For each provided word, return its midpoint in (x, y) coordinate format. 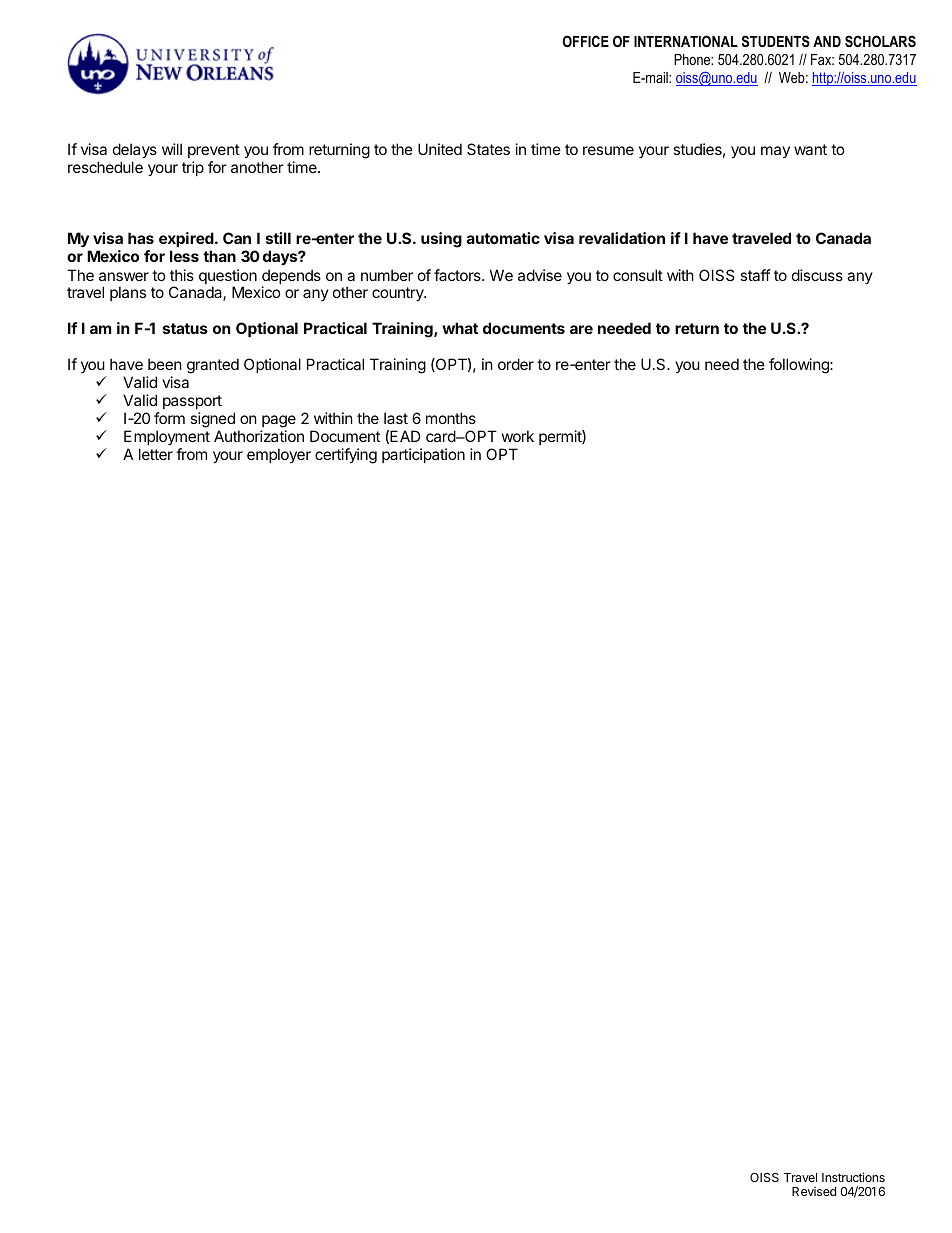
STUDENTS (776, 41)
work (518, 436)
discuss (817, 275)
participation (423, 455)
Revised (814, 1191)
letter (156, 454)
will (172, 149)
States (488, 149)
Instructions (853, 1177)
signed (212, 420)
